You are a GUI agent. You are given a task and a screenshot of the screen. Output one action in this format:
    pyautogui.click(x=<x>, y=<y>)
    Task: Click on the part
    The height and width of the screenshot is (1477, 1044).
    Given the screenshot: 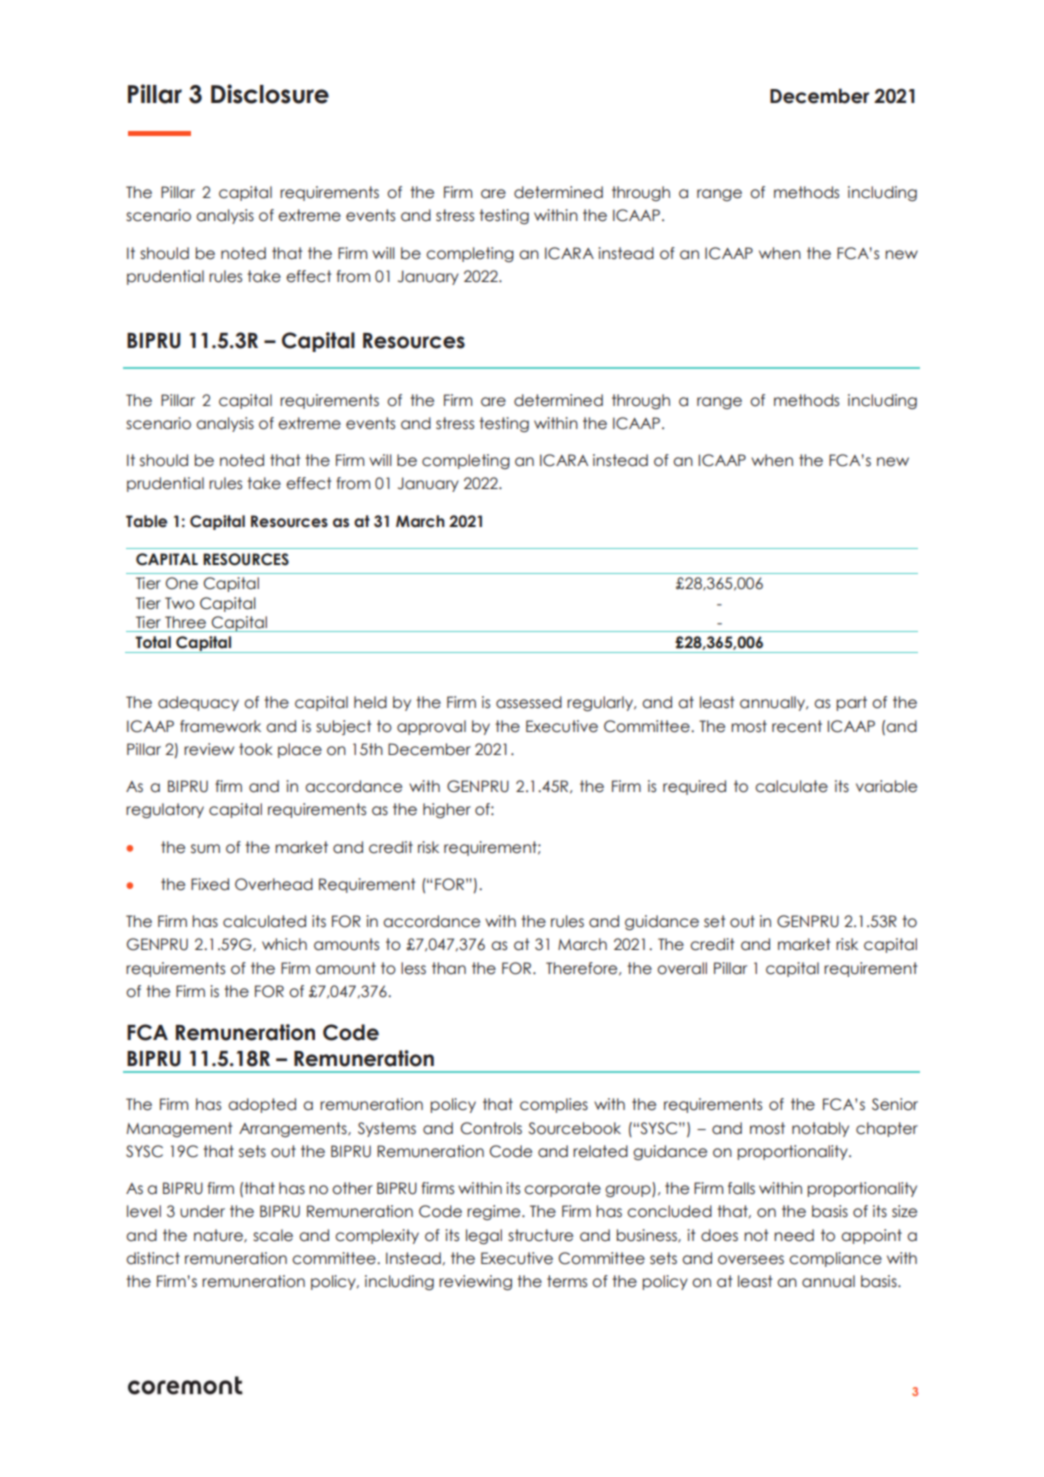 What is the action you would take?
    pyautogui.click(x=851, y=703)
